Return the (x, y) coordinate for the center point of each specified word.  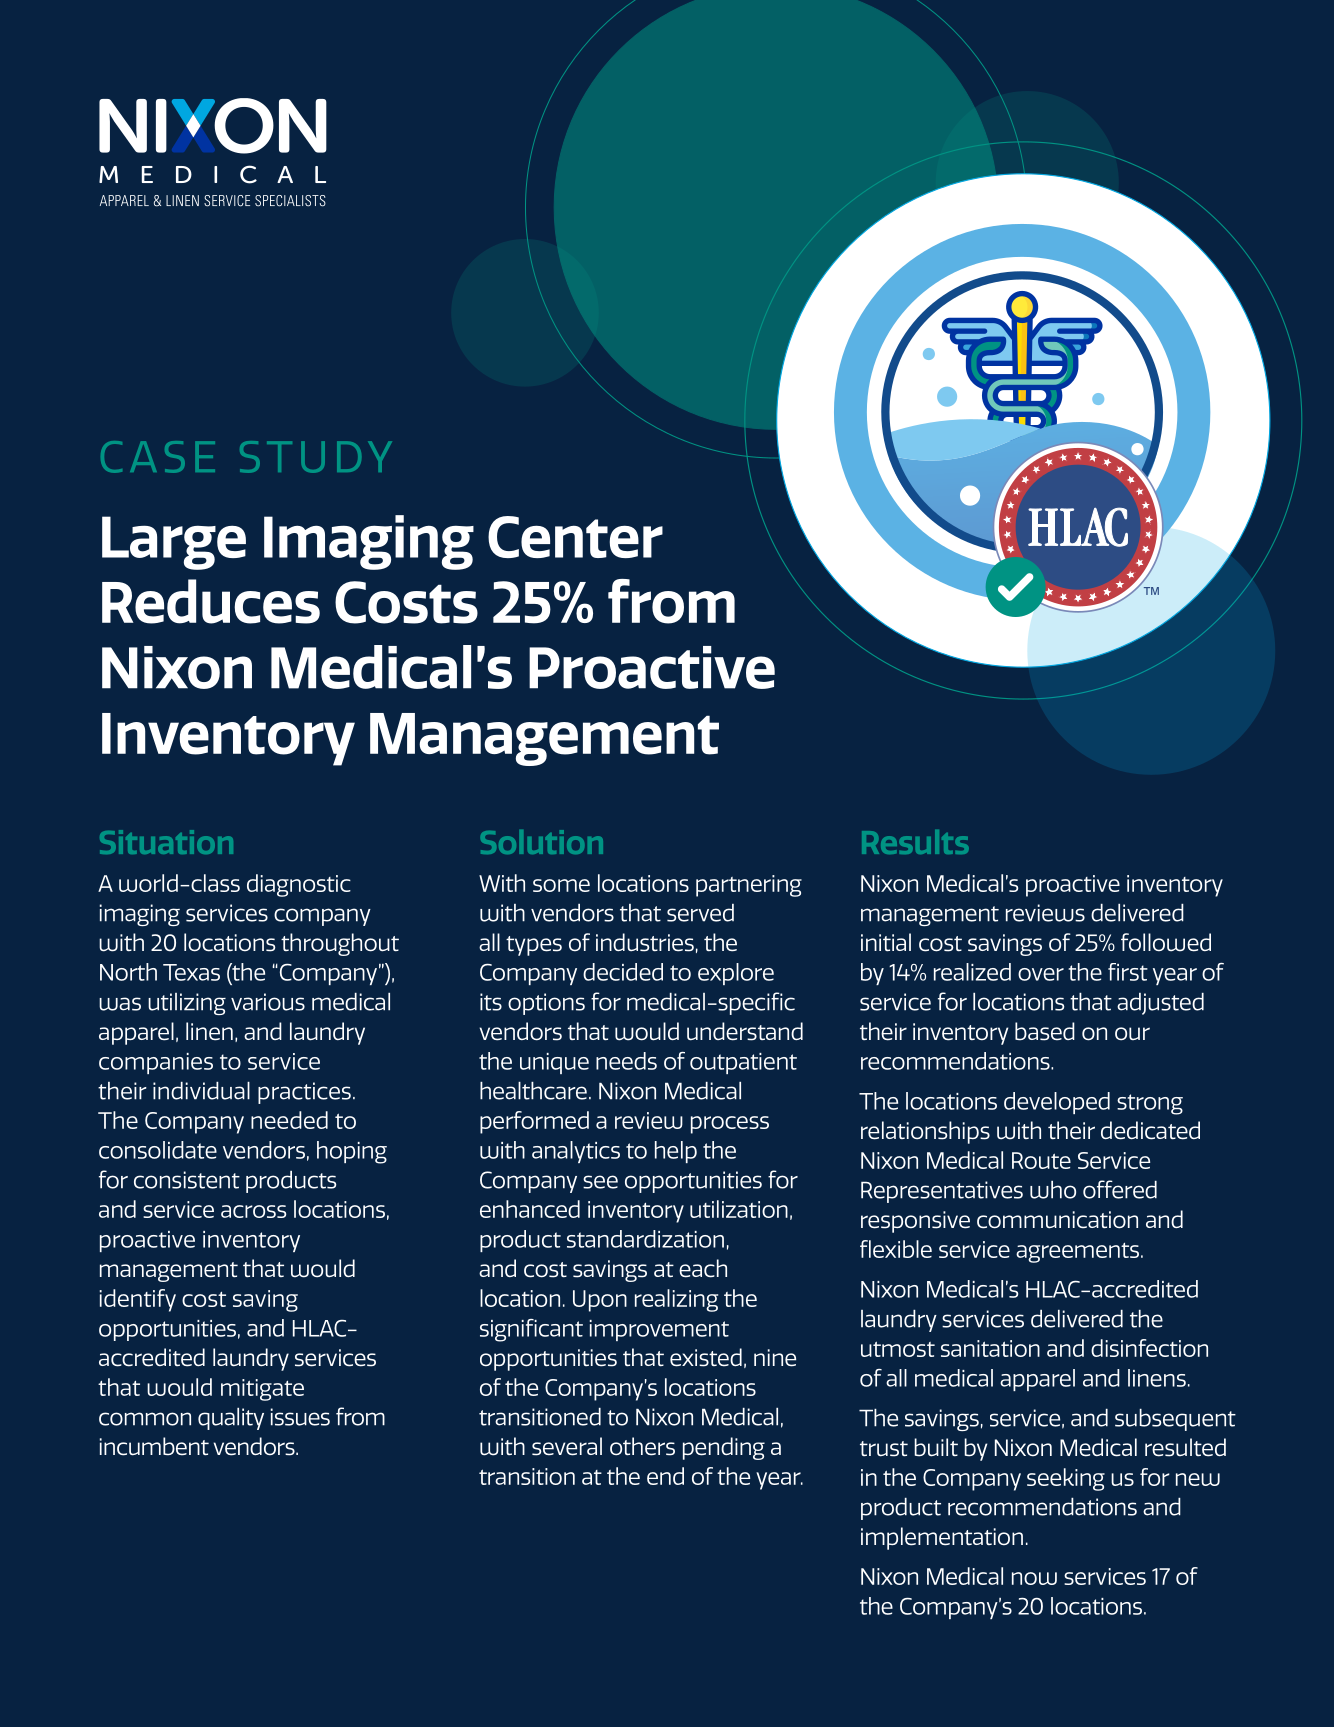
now (1034, 1578)
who (1053, 1190)
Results (915, 842)
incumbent (154, 1446)
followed (1166, 942)
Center (575, 537)
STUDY (316, 457)
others (642, 1446)
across (253, 1211)
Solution (542, 842)
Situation (166, 842)
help (676, 1152)
